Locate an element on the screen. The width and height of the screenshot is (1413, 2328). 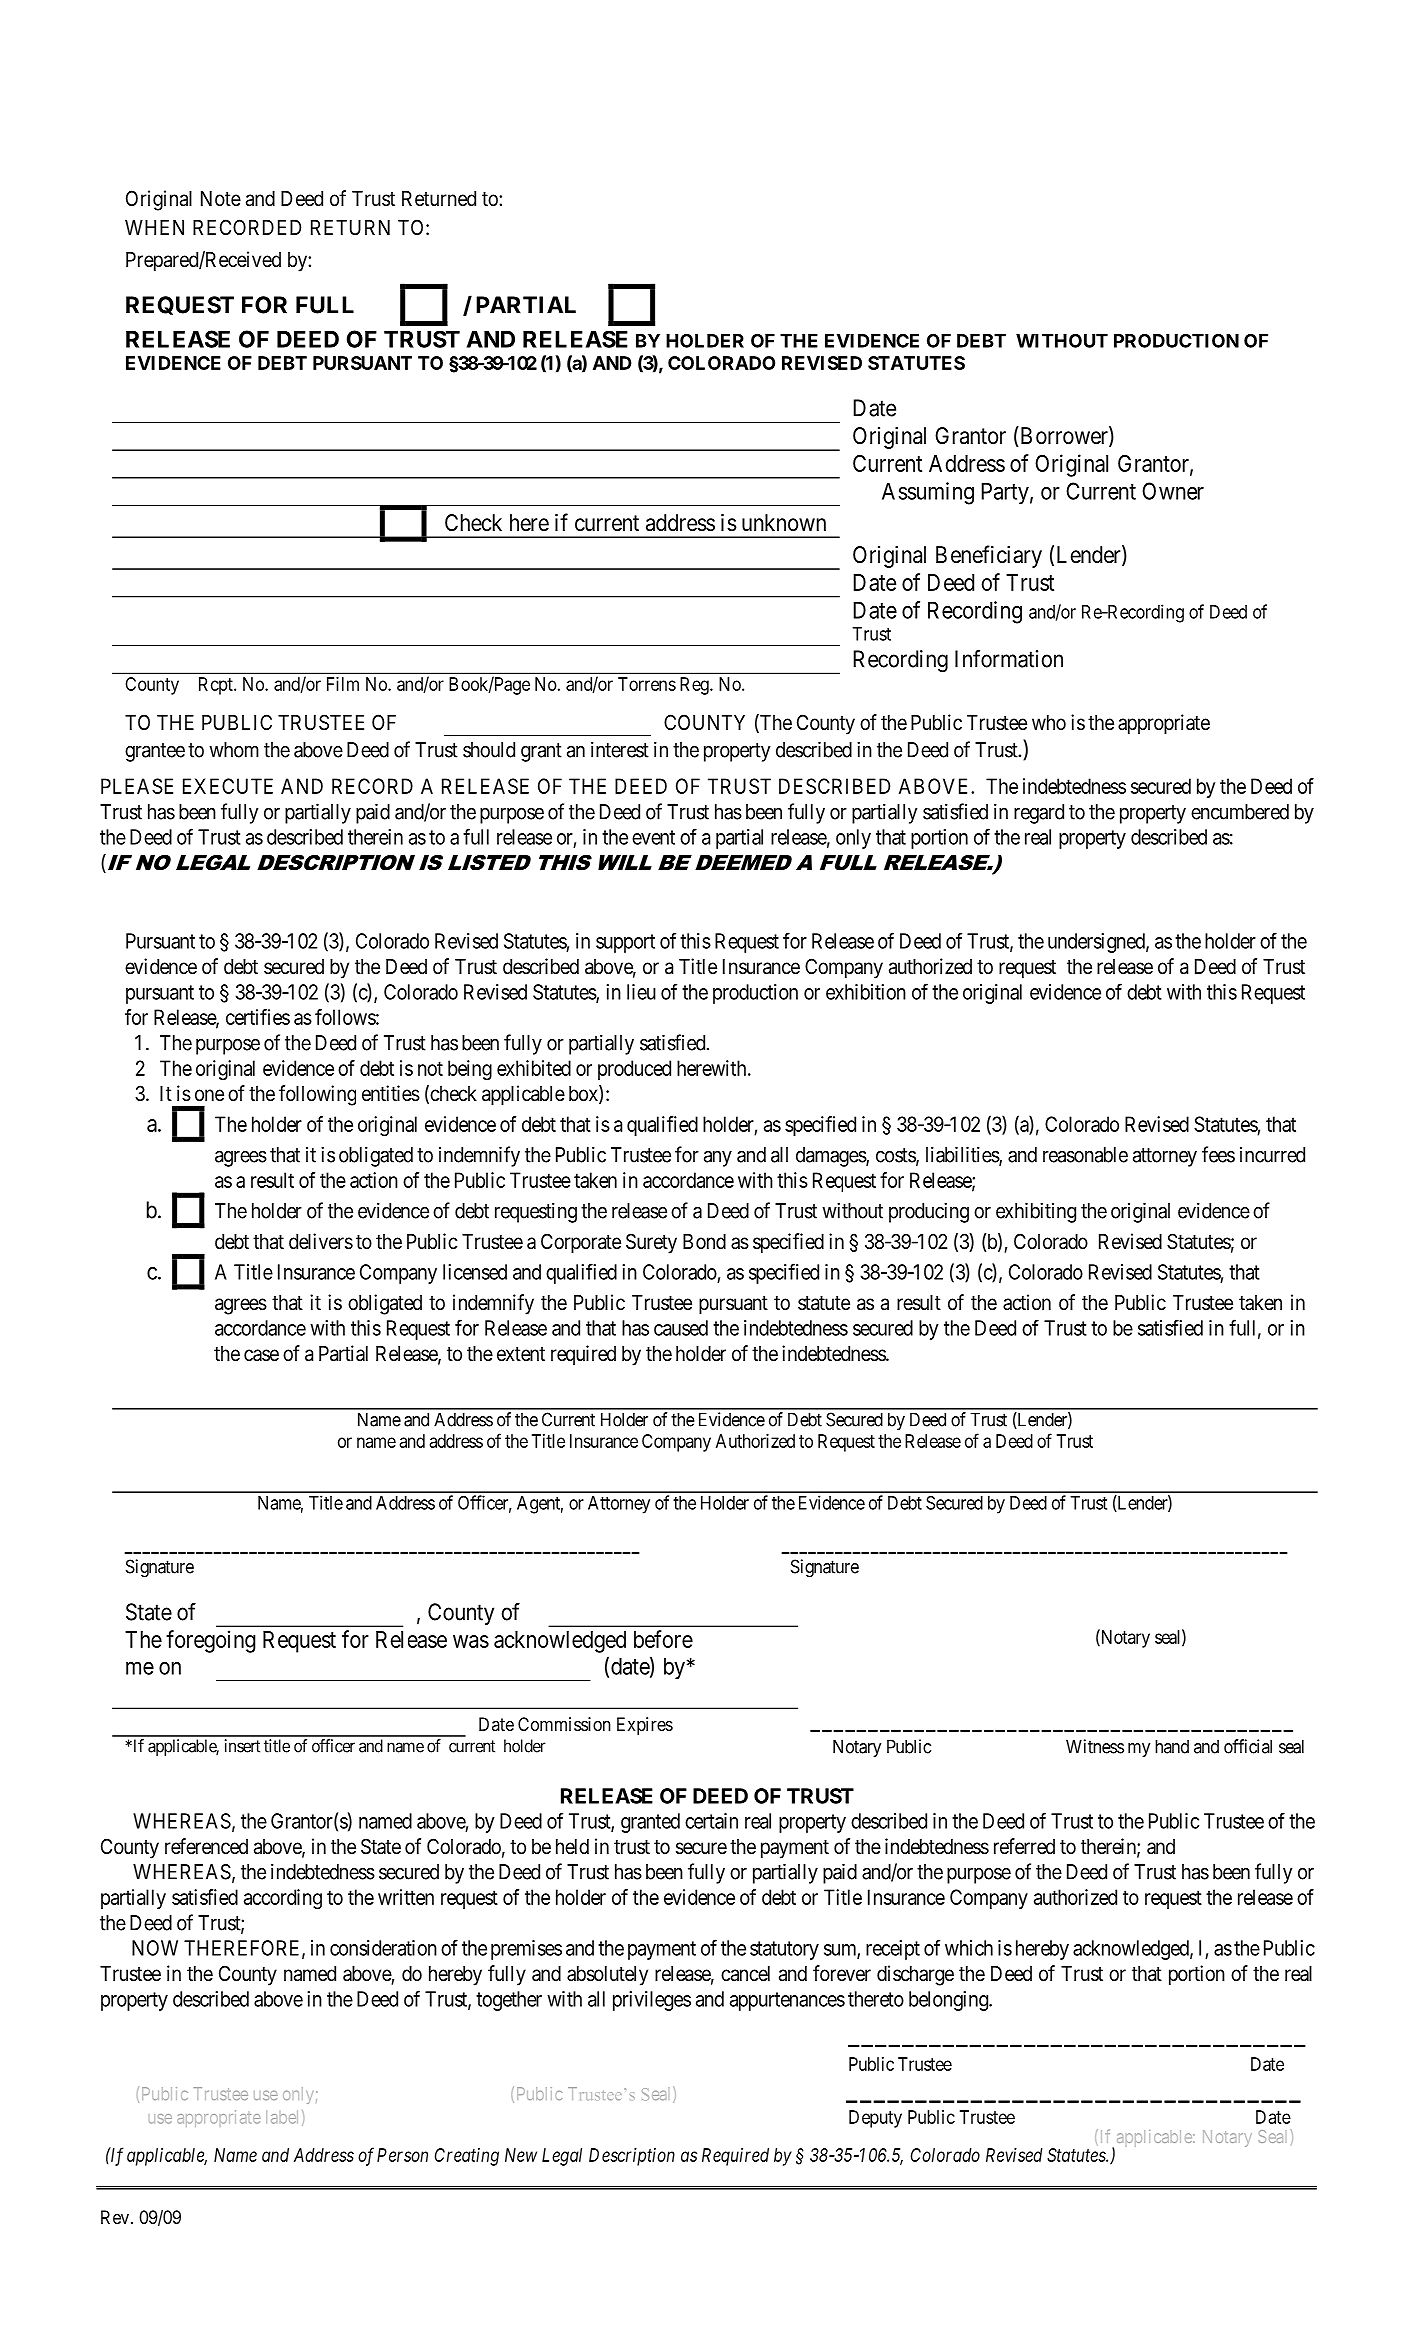
Note is located at coordinates (221, 199).
